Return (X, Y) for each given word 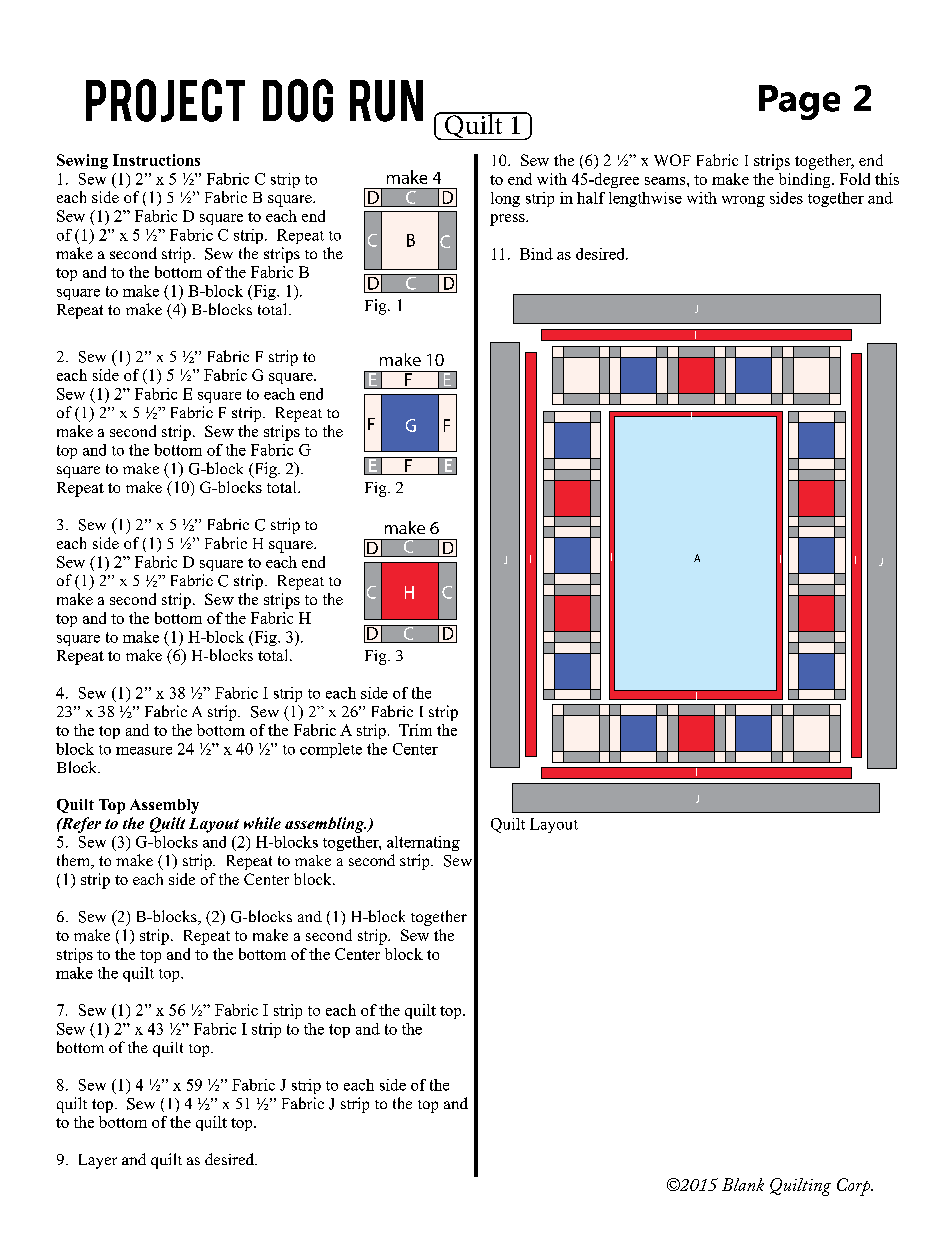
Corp (855, 1187)
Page (799, 102)
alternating (423, 843)
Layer (98, 1161)
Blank (743, 1184)
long (505, 199)
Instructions (156, 160)
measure (144, 751)
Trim (415, 730)
